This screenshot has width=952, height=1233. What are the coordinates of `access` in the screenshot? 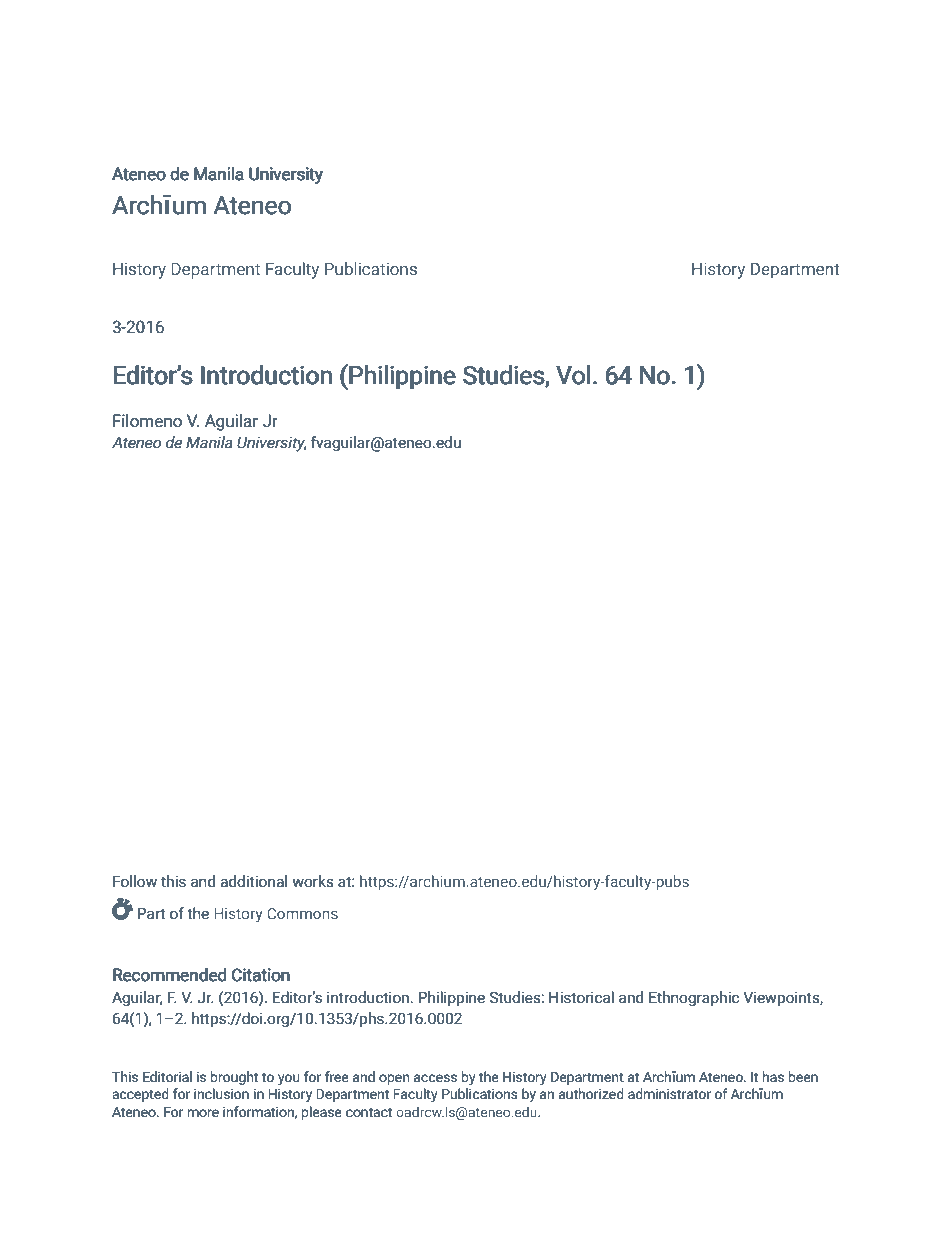 It's located at (435, 1078).
